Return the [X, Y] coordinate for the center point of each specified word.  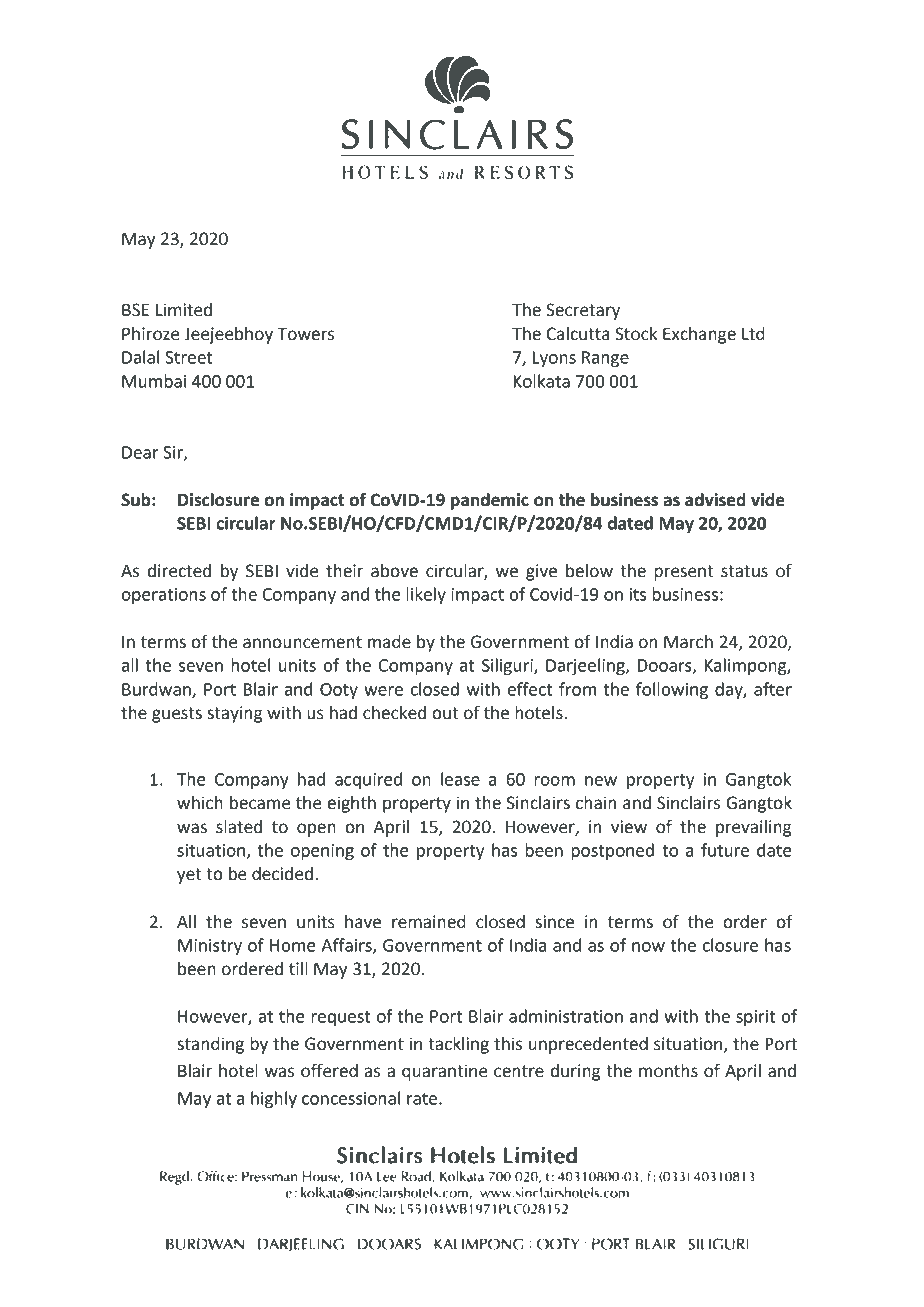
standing [210, 1045]
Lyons [554, 359]
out [445, 713]
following [672, 690]
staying [235, 714]
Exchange [699, 335]
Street [188, 357]
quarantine [445, 1072]
